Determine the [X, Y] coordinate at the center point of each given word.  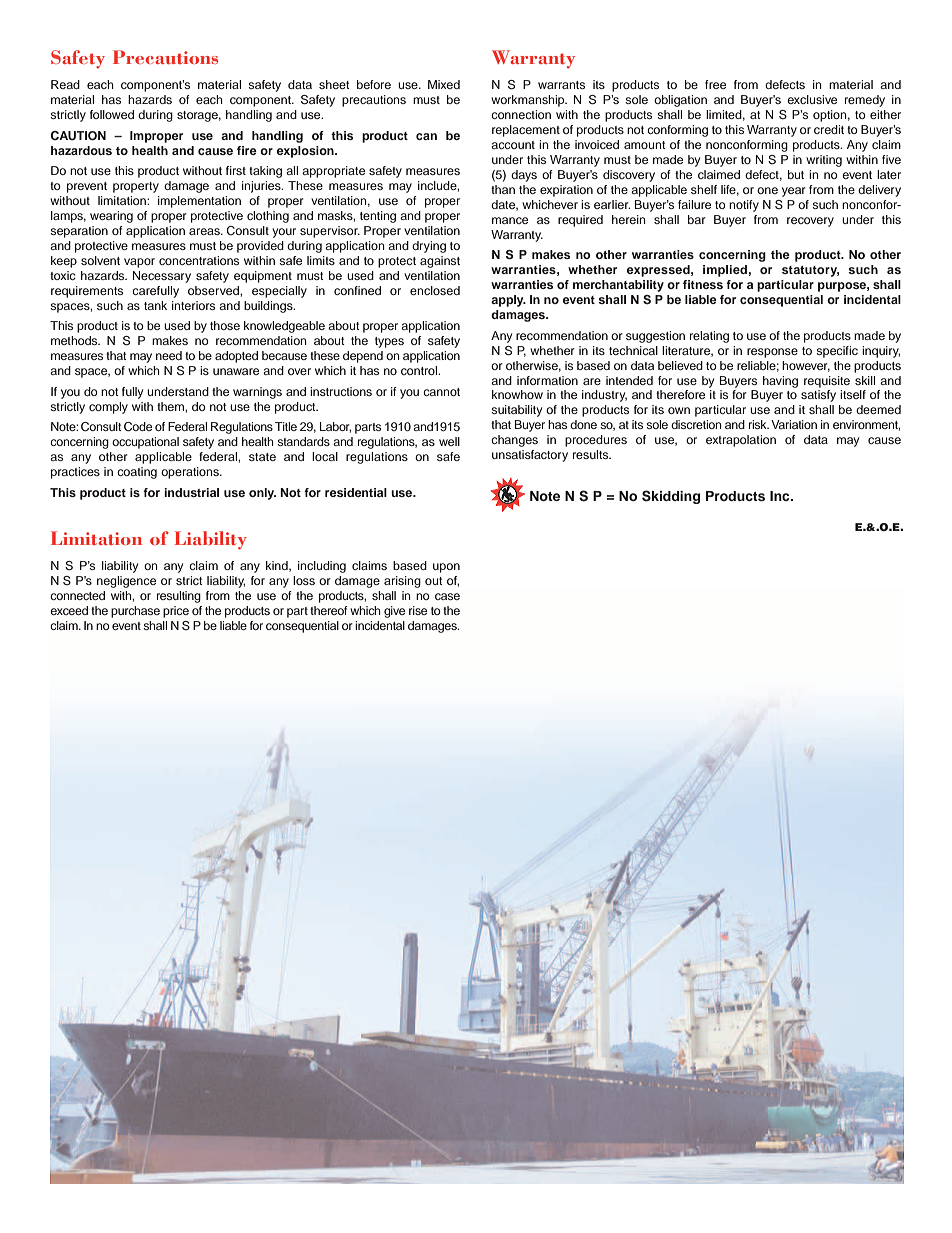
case [447, 596]
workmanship [529, 101]
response [772, 353]
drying [429, 247]
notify [744, 206]
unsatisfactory [530, 456]
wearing [111, 217]
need [169, 355]
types [389, 342]
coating [137, 473]
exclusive [812, 99]
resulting [179, 597]
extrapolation [741, 441]
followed [112, 114]
